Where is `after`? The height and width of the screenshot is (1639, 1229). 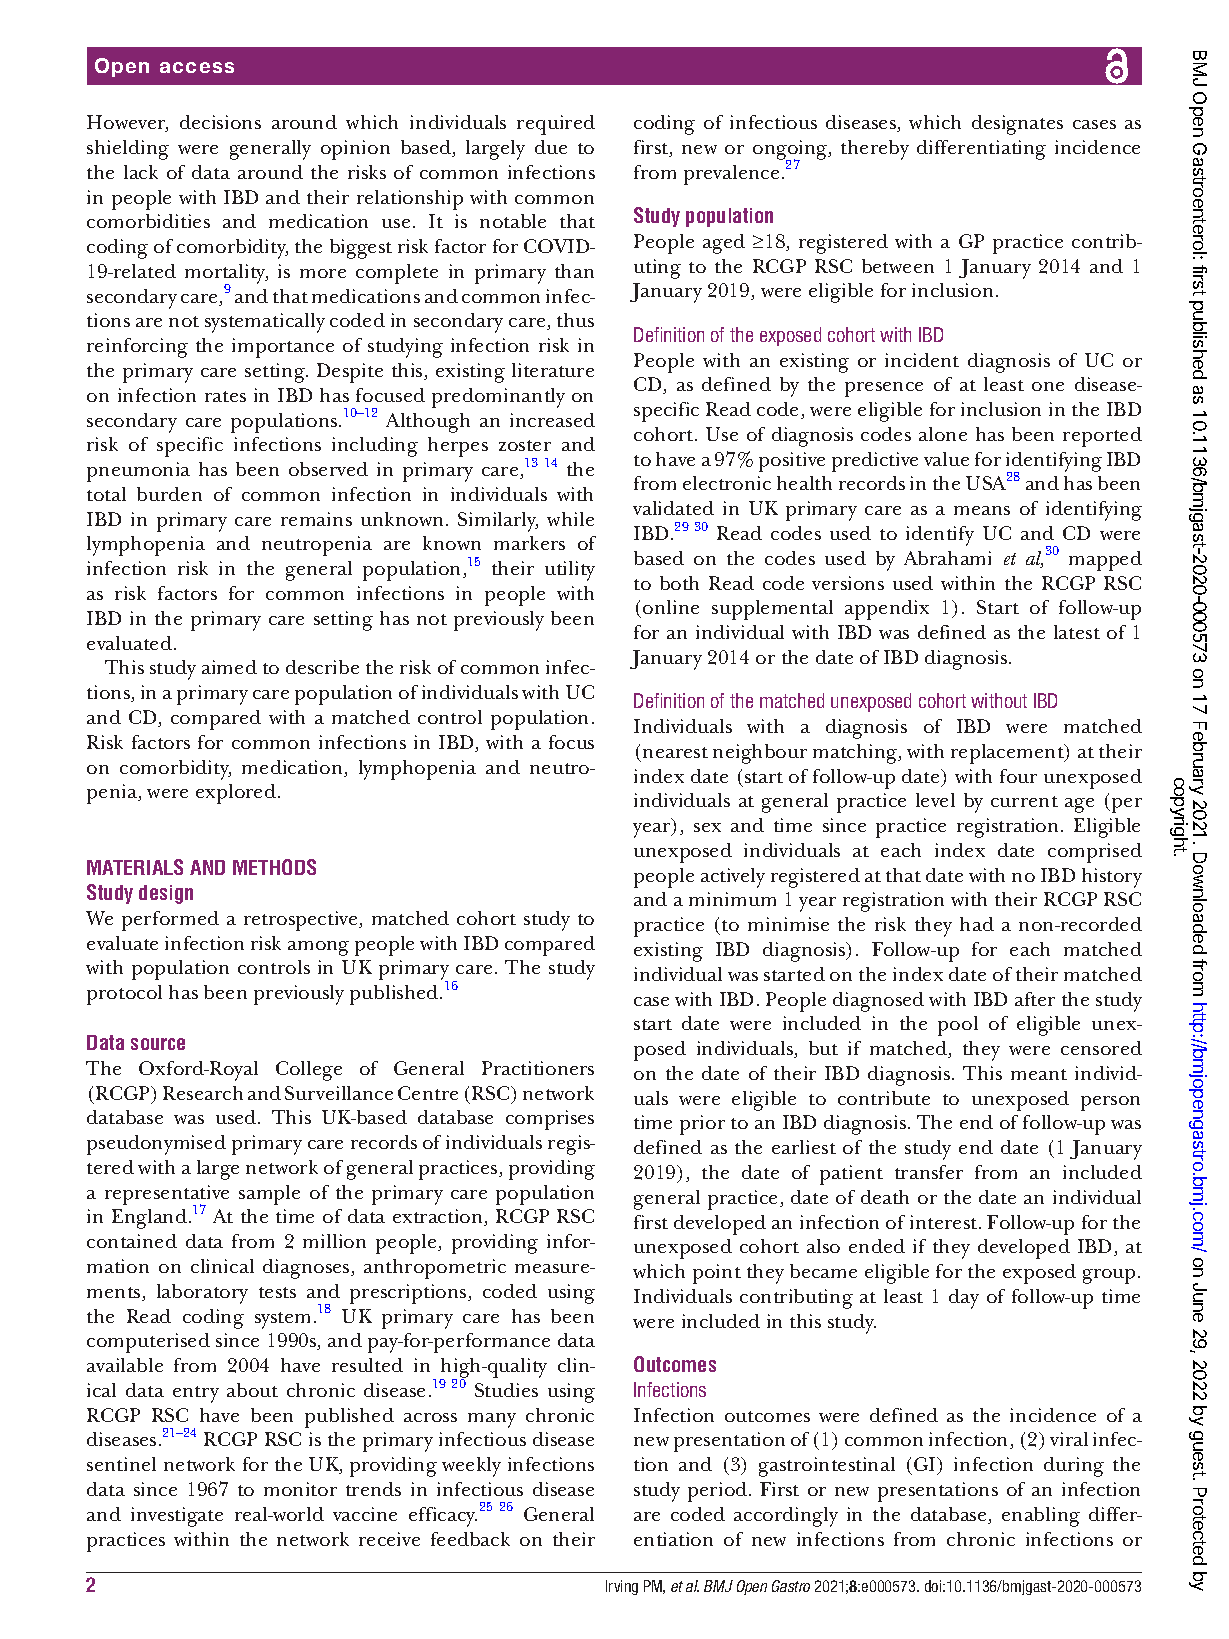 after is located at coordinates (1035, 999).
